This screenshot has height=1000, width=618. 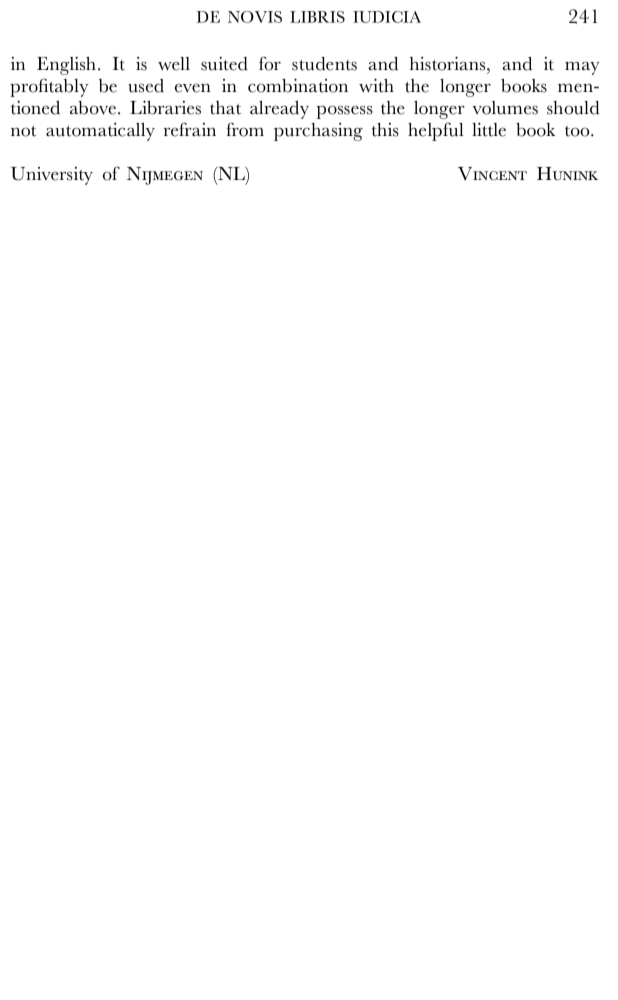 What do you see at coordinates (578, 131) in the screenshot?
I see `too` at bounding box center [578, 131].
